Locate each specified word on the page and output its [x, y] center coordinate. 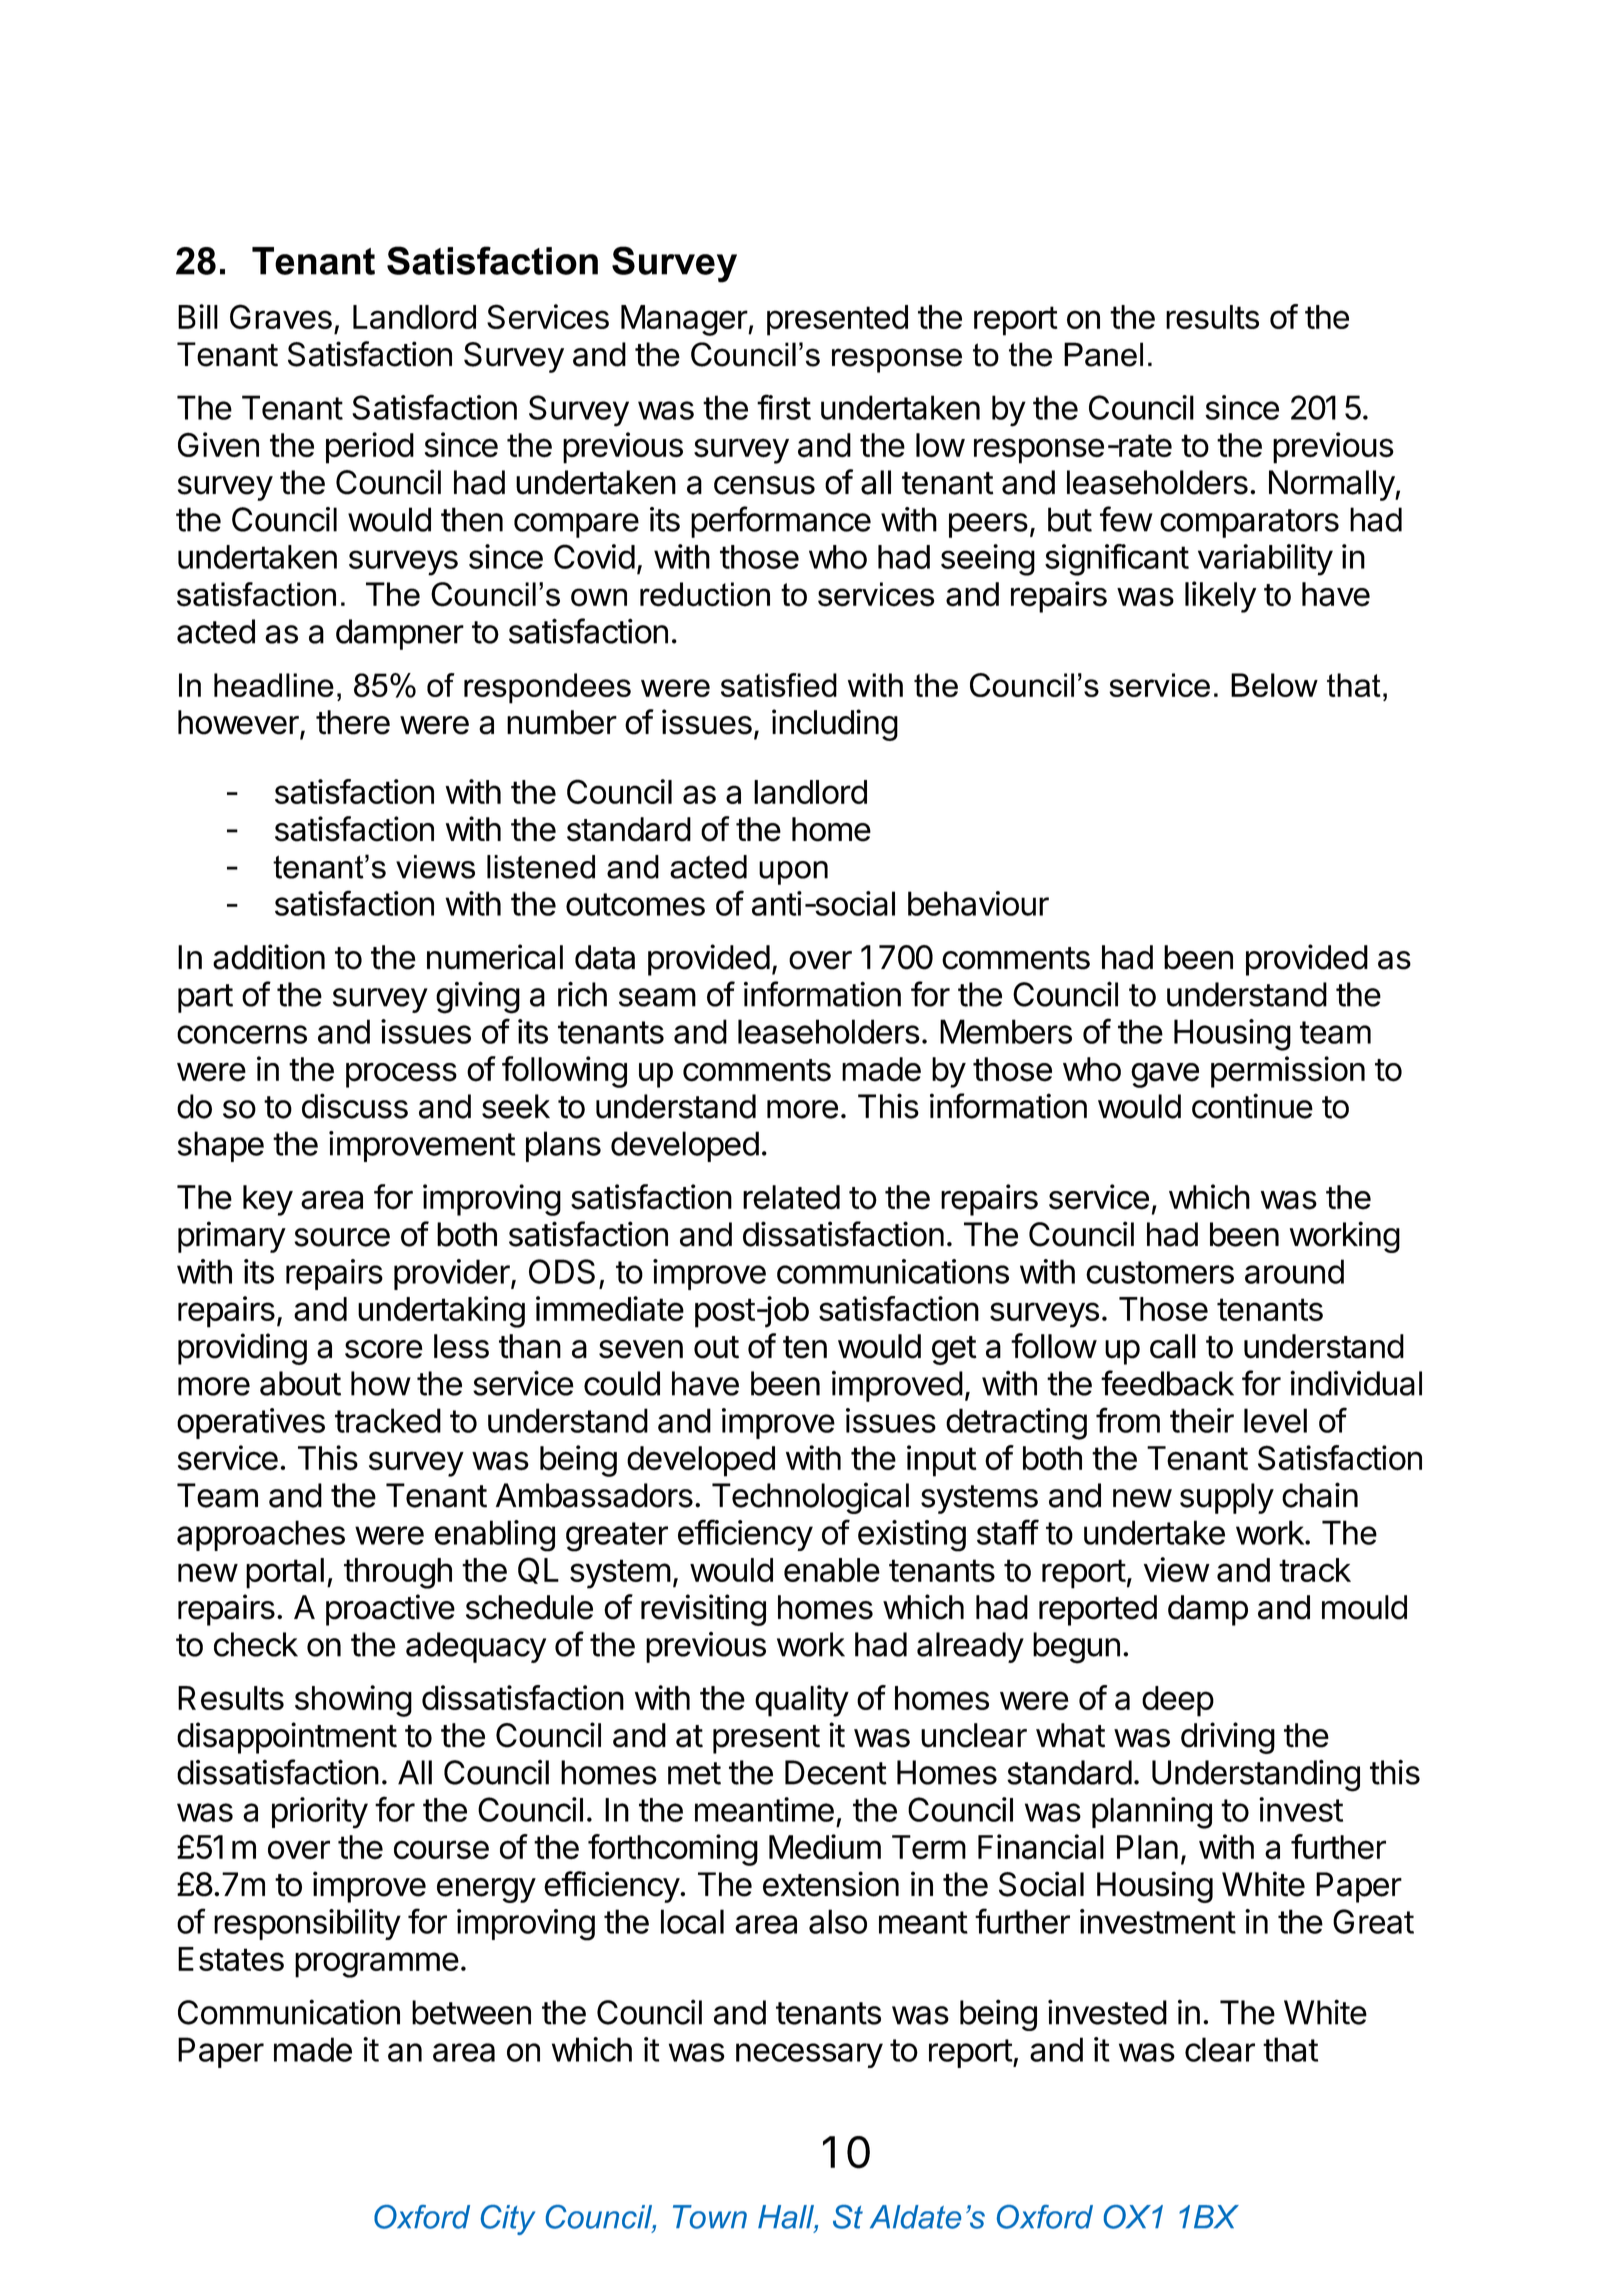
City [508, 2220]
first [784, 407]
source [342, 1237]
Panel [1103, 354]
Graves [281, 316]
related [791, 1197]
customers [1160, 1272]
